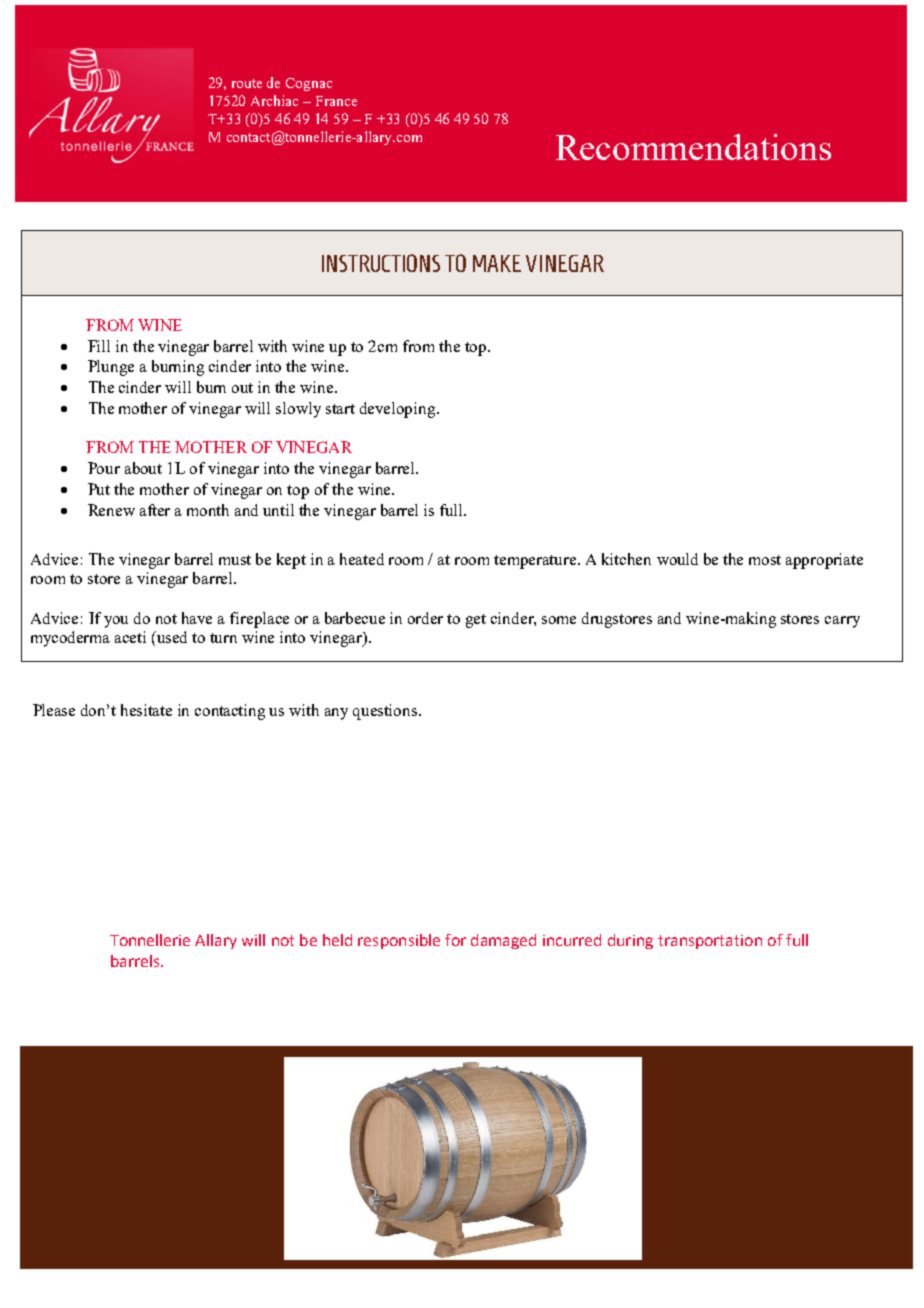 This document has width=924, height=1308. What do you see at coordinates (765, 560) in the document?
I see `most` at bounding box center [765, 560].
